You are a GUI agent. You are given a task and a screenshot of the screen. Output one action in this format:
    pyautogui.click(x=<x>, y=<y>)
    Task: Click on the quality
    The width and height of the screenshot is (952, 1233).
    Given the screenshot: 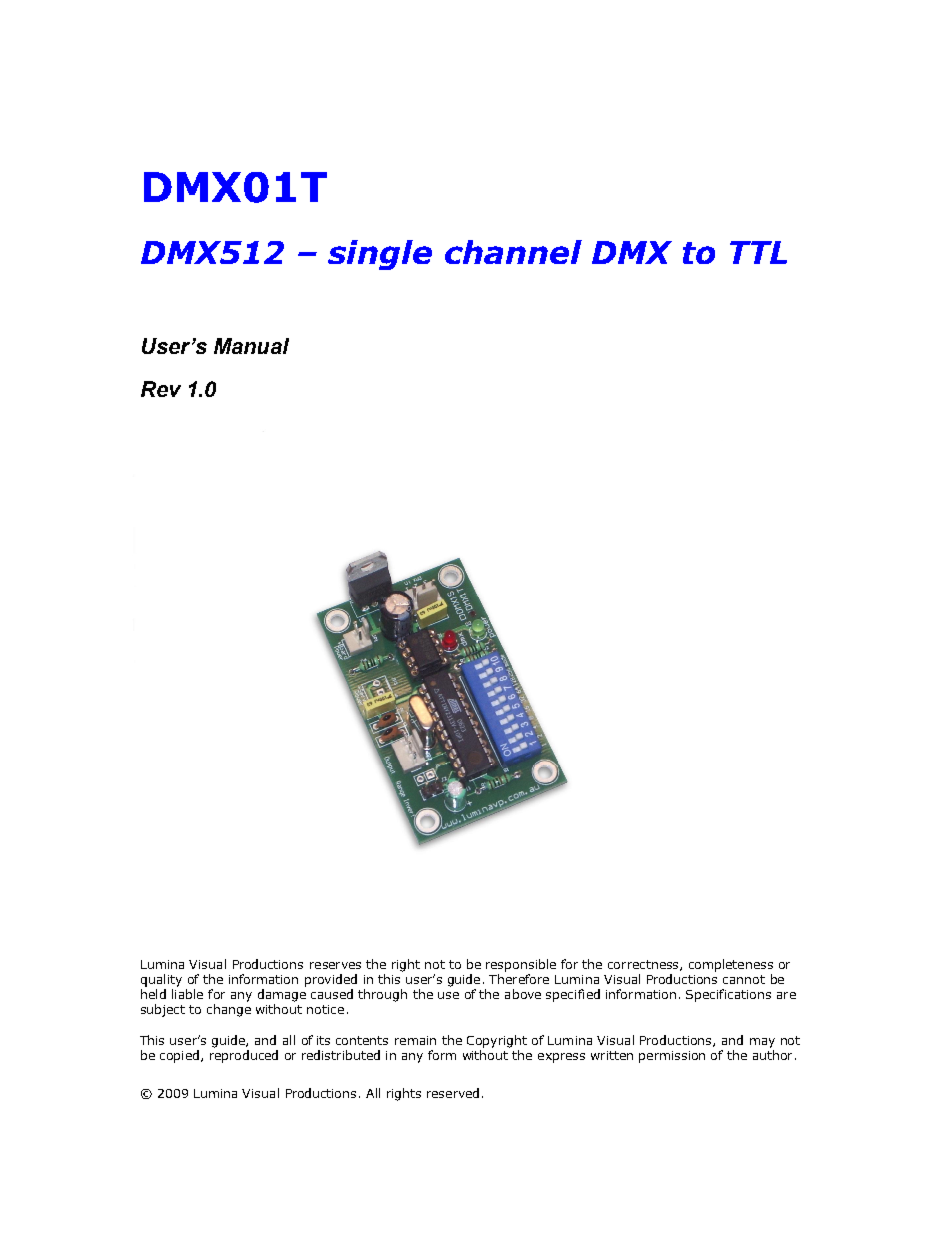 What is the action you would take?
    pyautogui.click(x=161, y=980)
